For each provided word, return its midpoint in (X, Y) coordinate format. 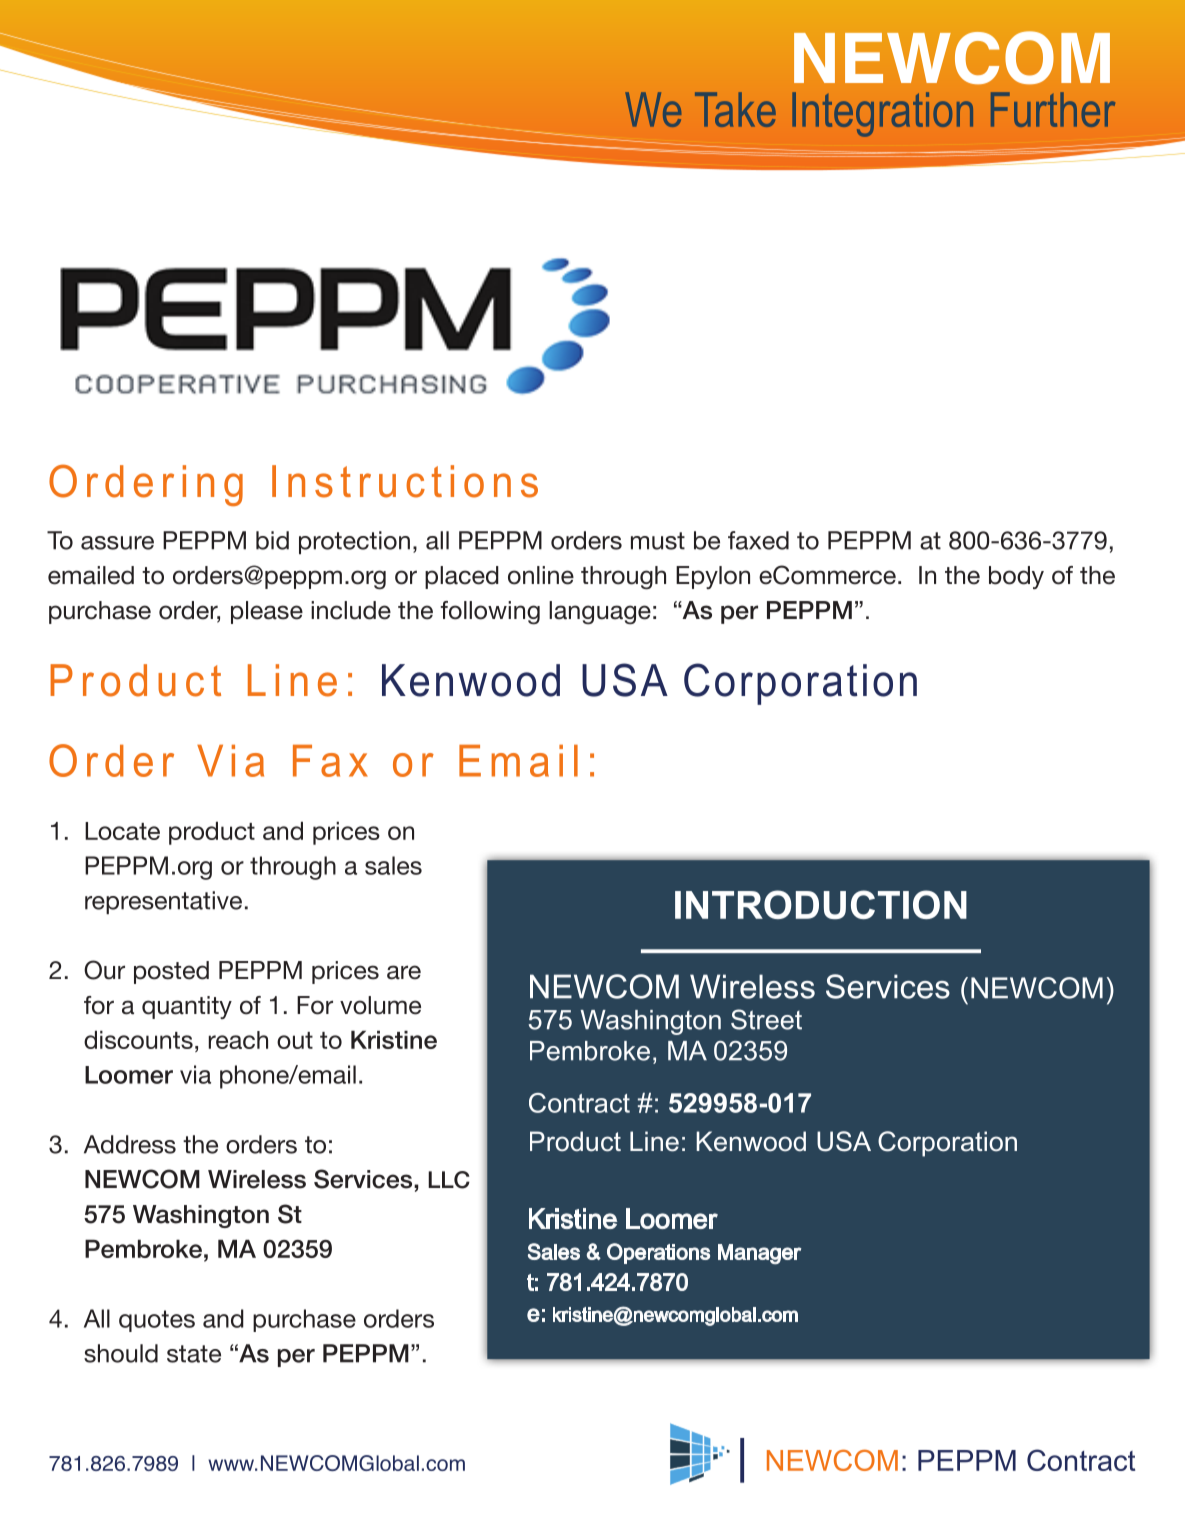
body (1016, 577)
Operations (658, 1253)
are (404, 972)
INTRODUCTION (821, 904)
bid (272, 540)
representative (163, 902)
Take (735, 109)
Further (1053, 109)
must (658, 541)
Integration (882, 114)
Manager (759, 1254)
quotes (157, 1321)
